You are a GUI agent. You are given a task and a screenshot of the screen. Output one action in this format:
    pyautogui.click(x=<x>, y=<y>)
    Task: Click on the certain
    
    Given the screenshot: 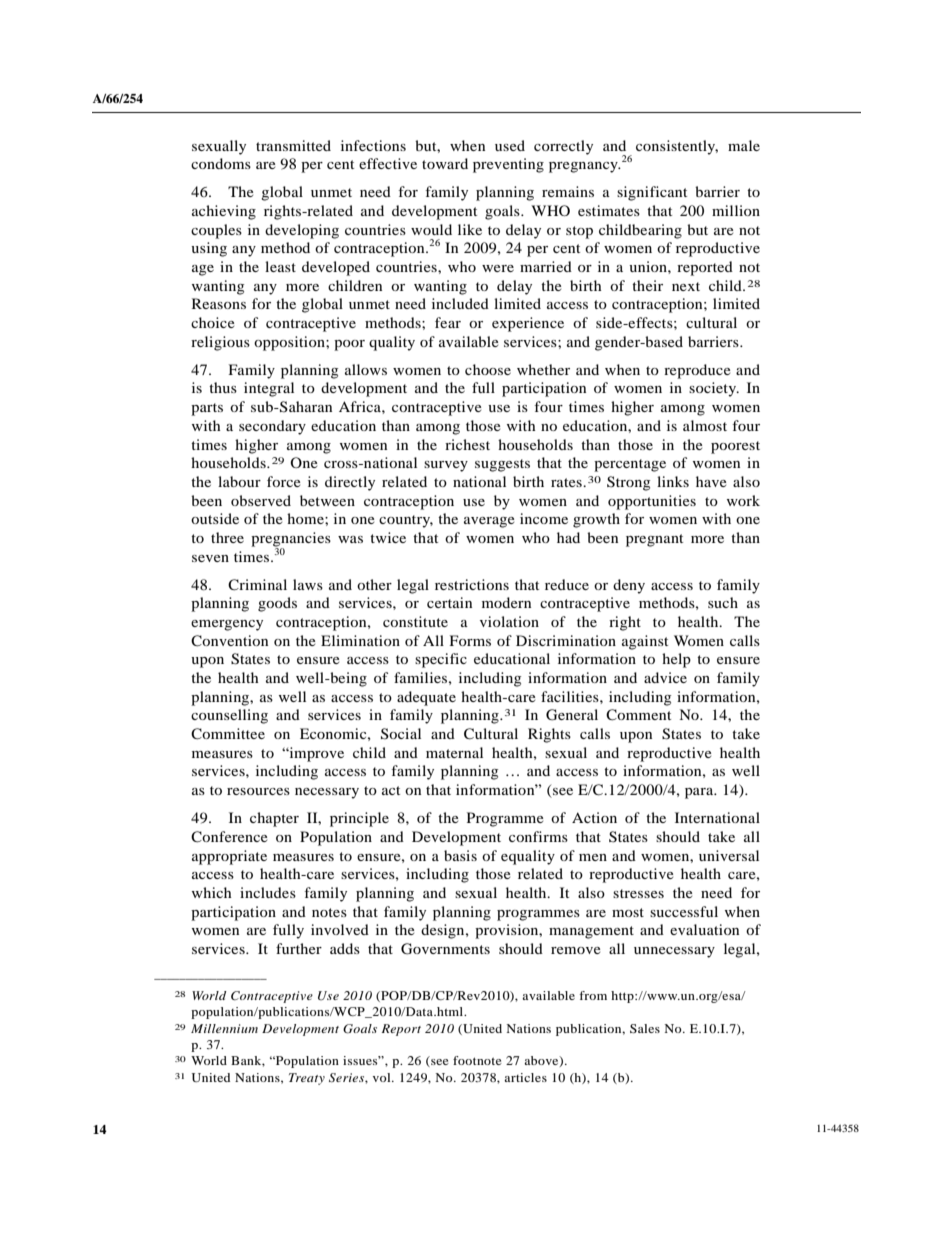 What is the action you would take?
    pyautogui.click(x=449, y=602)
